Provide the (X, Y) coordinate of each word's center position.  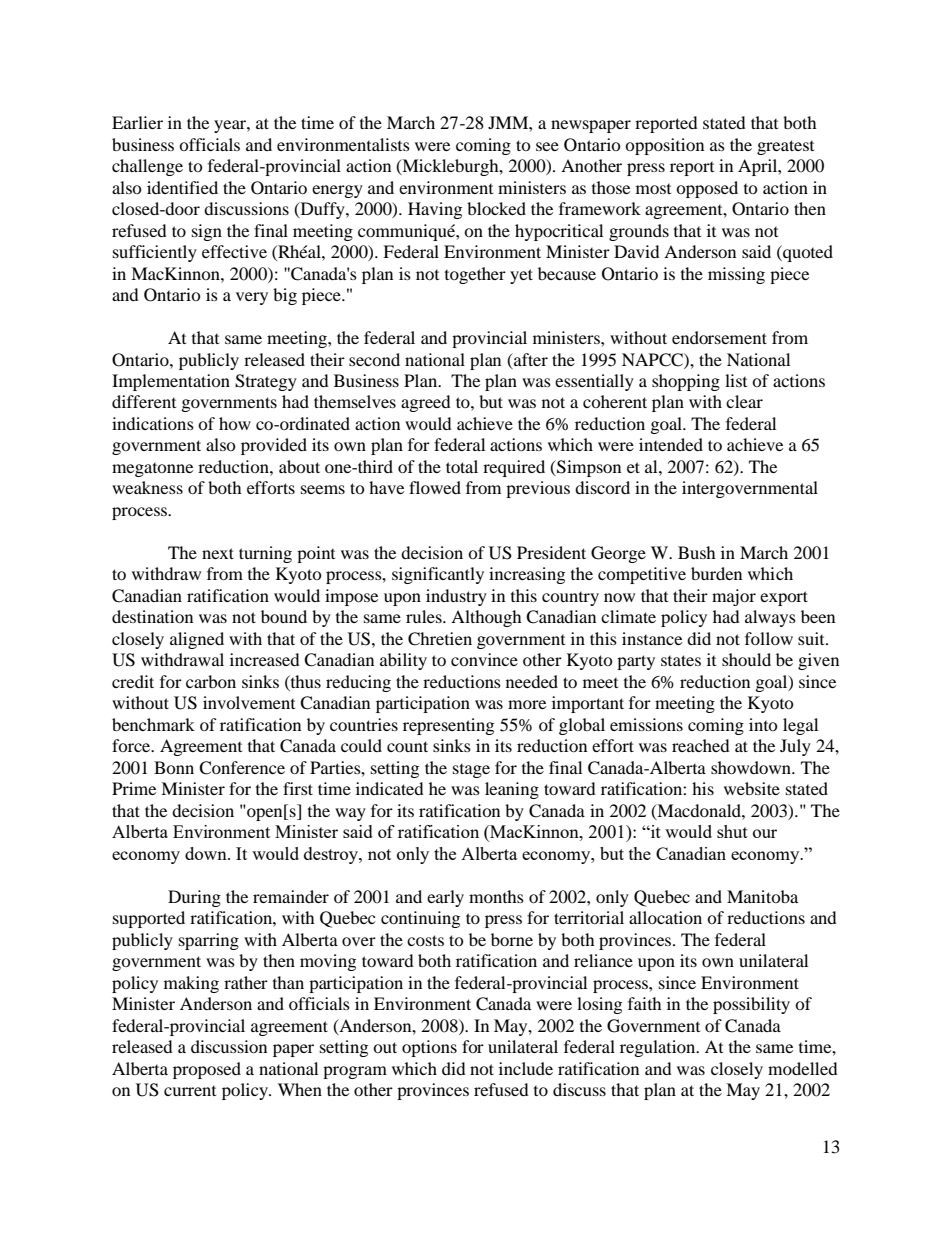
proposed (207, 1070)
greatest (785, 147)
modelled (803, 1068)
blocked (496, 208)
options (429, 1048)
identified (182, 187)
